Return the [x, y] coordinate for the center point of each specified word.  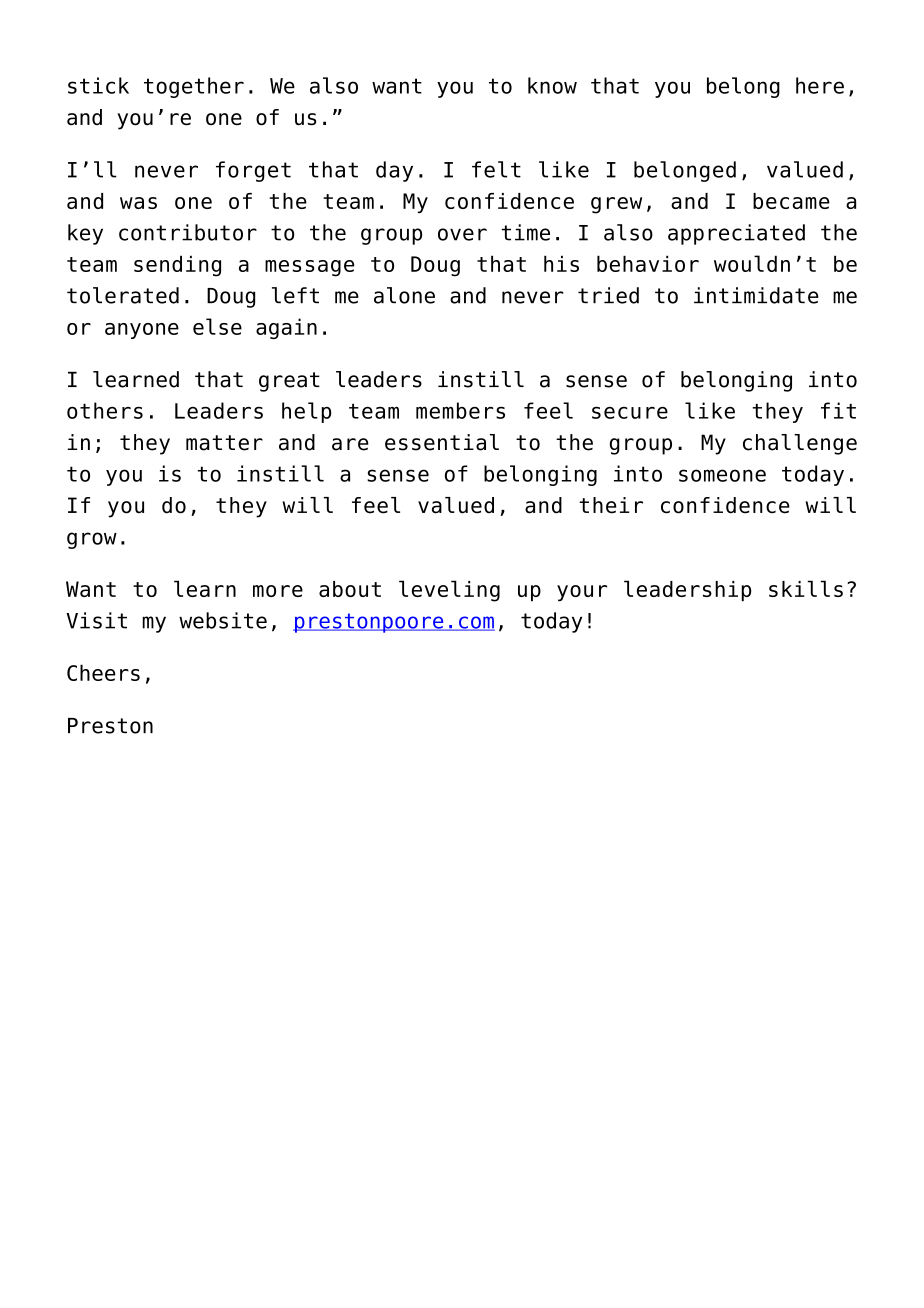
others [105, 410]
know [552, 85]
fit [838, 410]
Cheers [103, 672]
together [194, 87]
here [820, 85]
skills [806, 588]
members [460, 410]
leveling [449, 591]
